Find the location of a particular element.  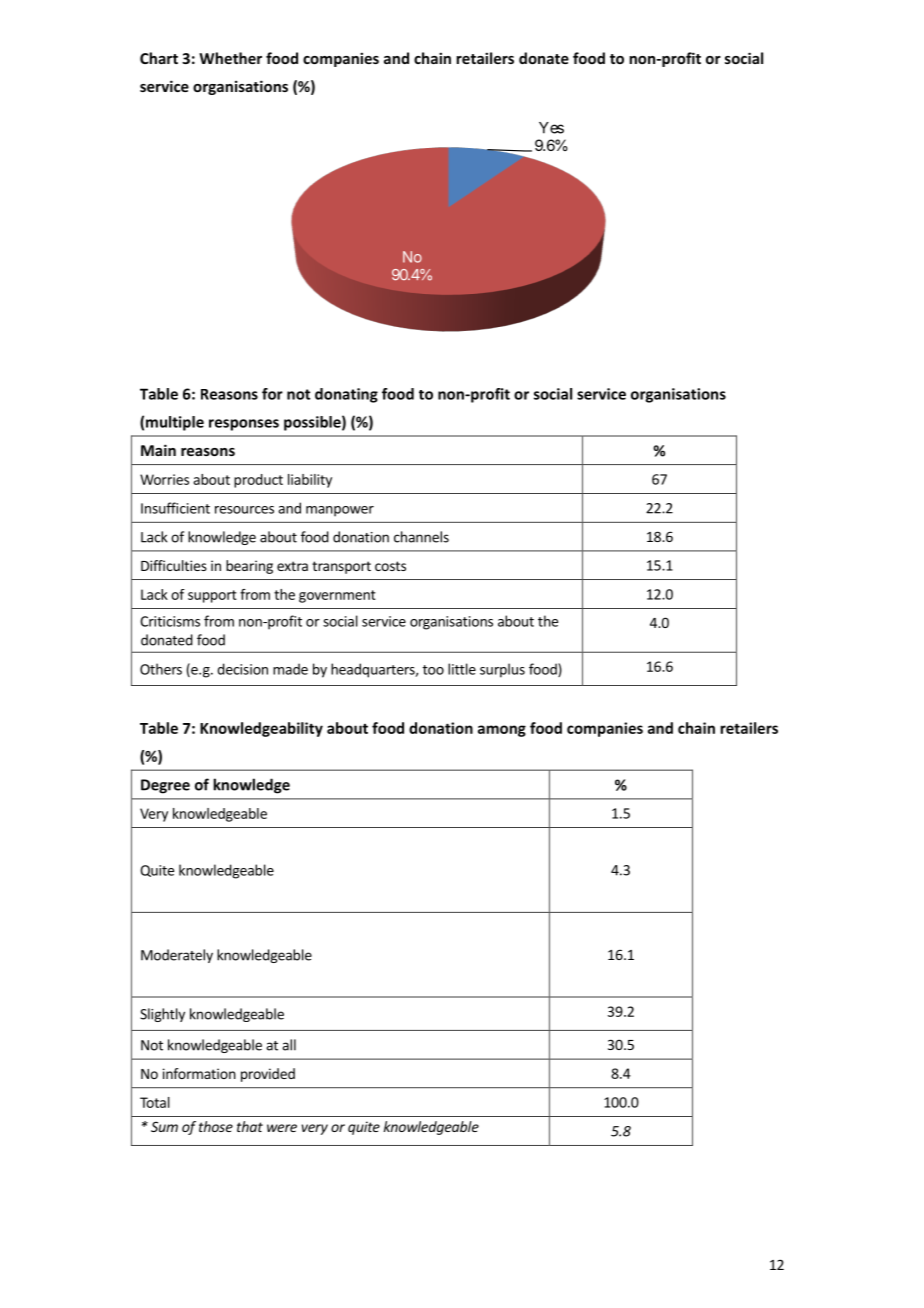

support is located at coordinates (212, 596).
